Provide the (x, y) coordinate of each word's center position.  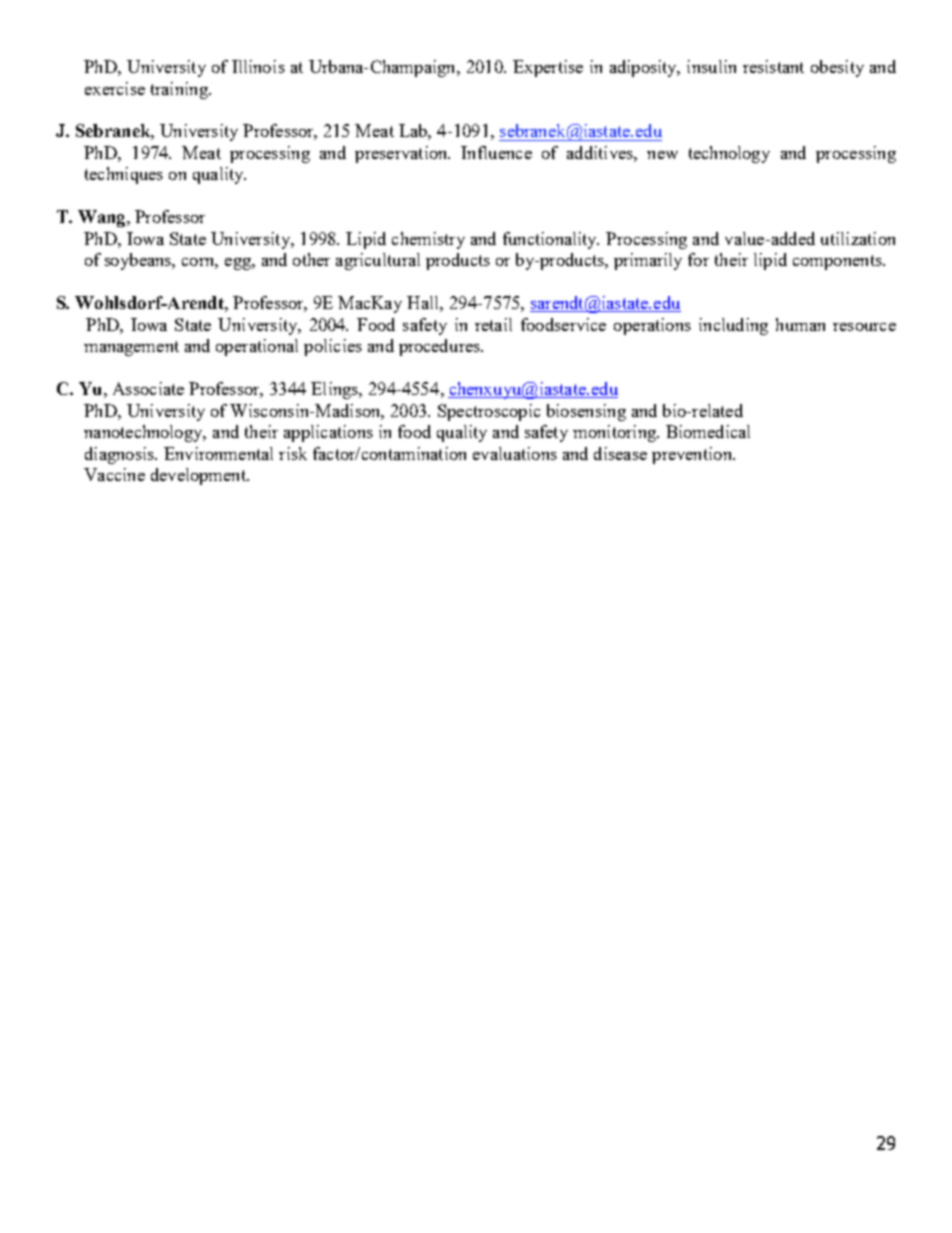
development (199, 476)
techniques (124, 175)
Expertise (548, 68)
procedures (440, 347)
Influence (496, 152)
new (662, 155)
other (311, 259)
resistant (773, 66)
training (180, 90)
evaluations (515, 453)
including (733, 326)
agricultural (378, 261)
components (838, 262)
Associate (148, 388)
